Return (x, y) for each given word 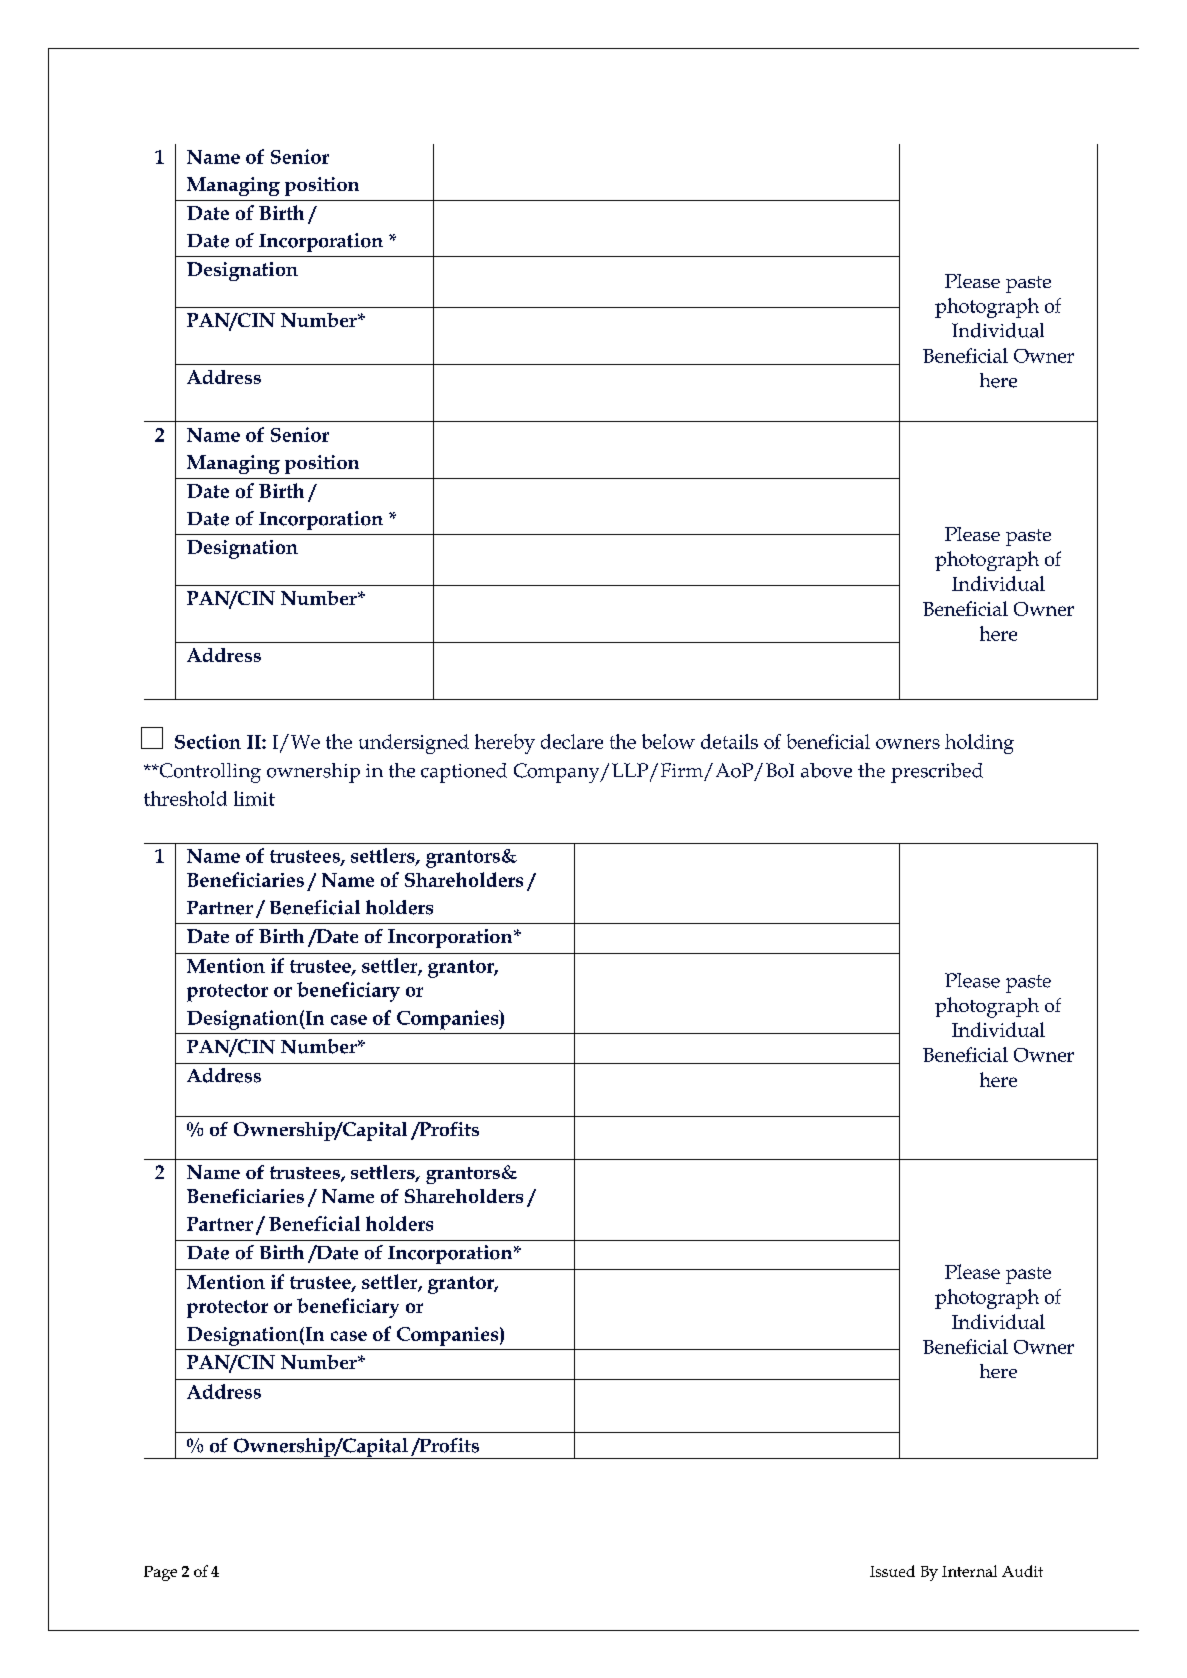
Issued (892, 1571)
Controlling (209, 773)
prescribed (937, 773)
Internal (969, 1571)
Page (160, 1573)
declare (572, 741)
